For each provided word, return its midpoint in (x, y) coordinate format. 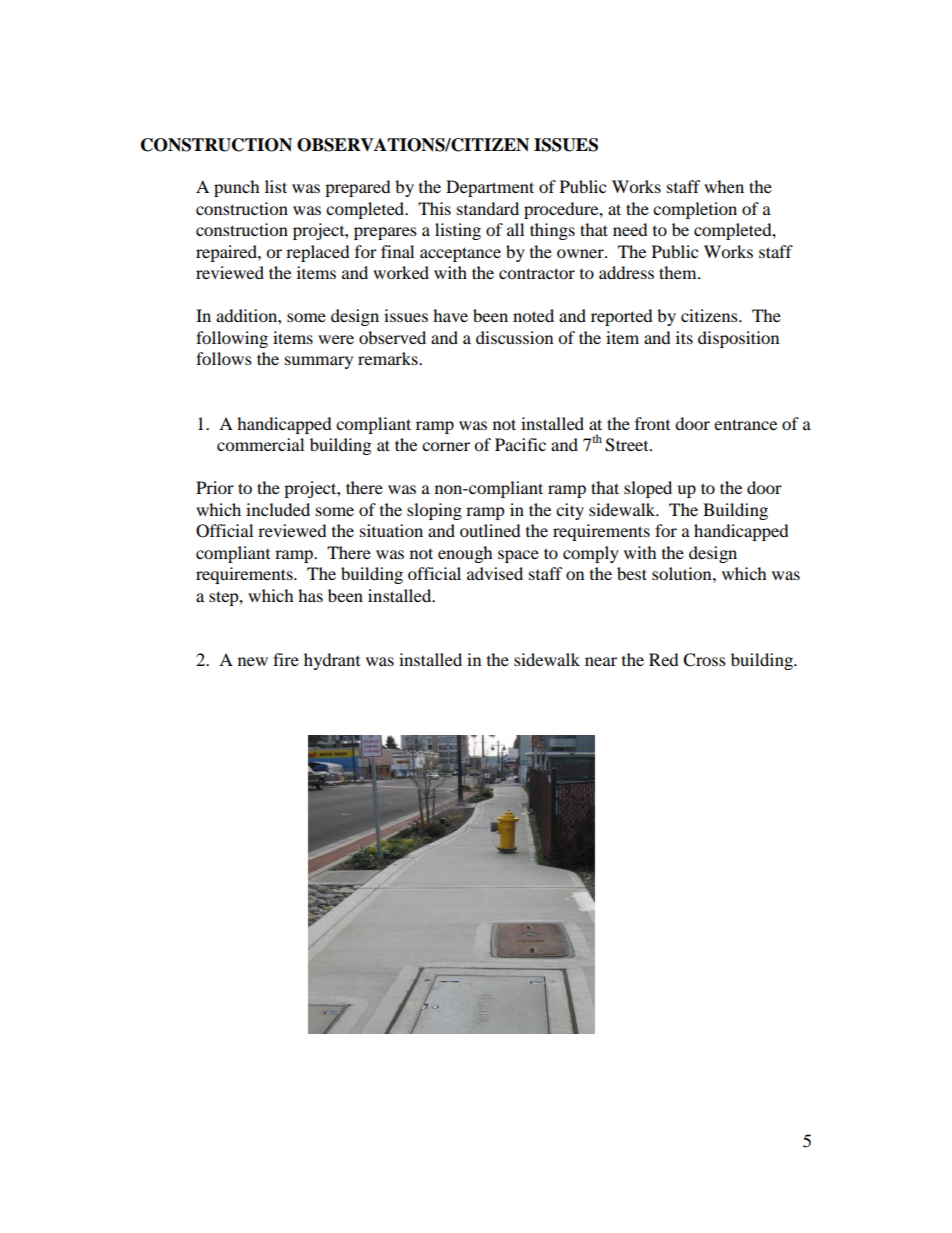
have (450, 315)
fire (286, 659)
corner (446, 446)
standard (488, 208)
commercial (260, 444)
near (601, 661)
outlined (490, 530)
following (232, 339)
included (278, 509)
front (652, 423)
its (684, 337)
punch (237, 188)
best (632, 573)
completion (695, 210)
